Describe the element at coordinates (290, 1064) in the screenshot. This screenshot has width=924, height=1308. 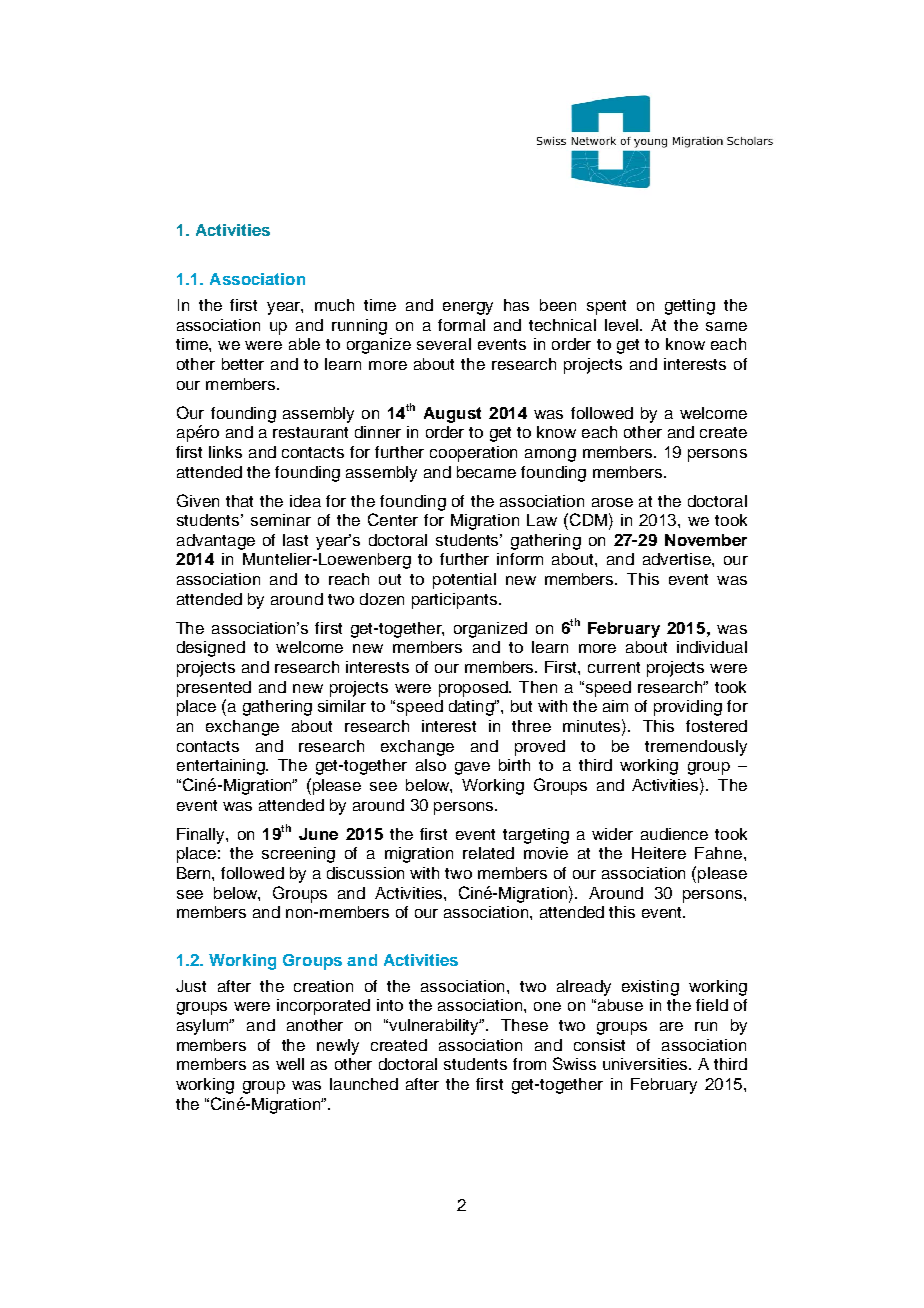
I see `well` at that location.
